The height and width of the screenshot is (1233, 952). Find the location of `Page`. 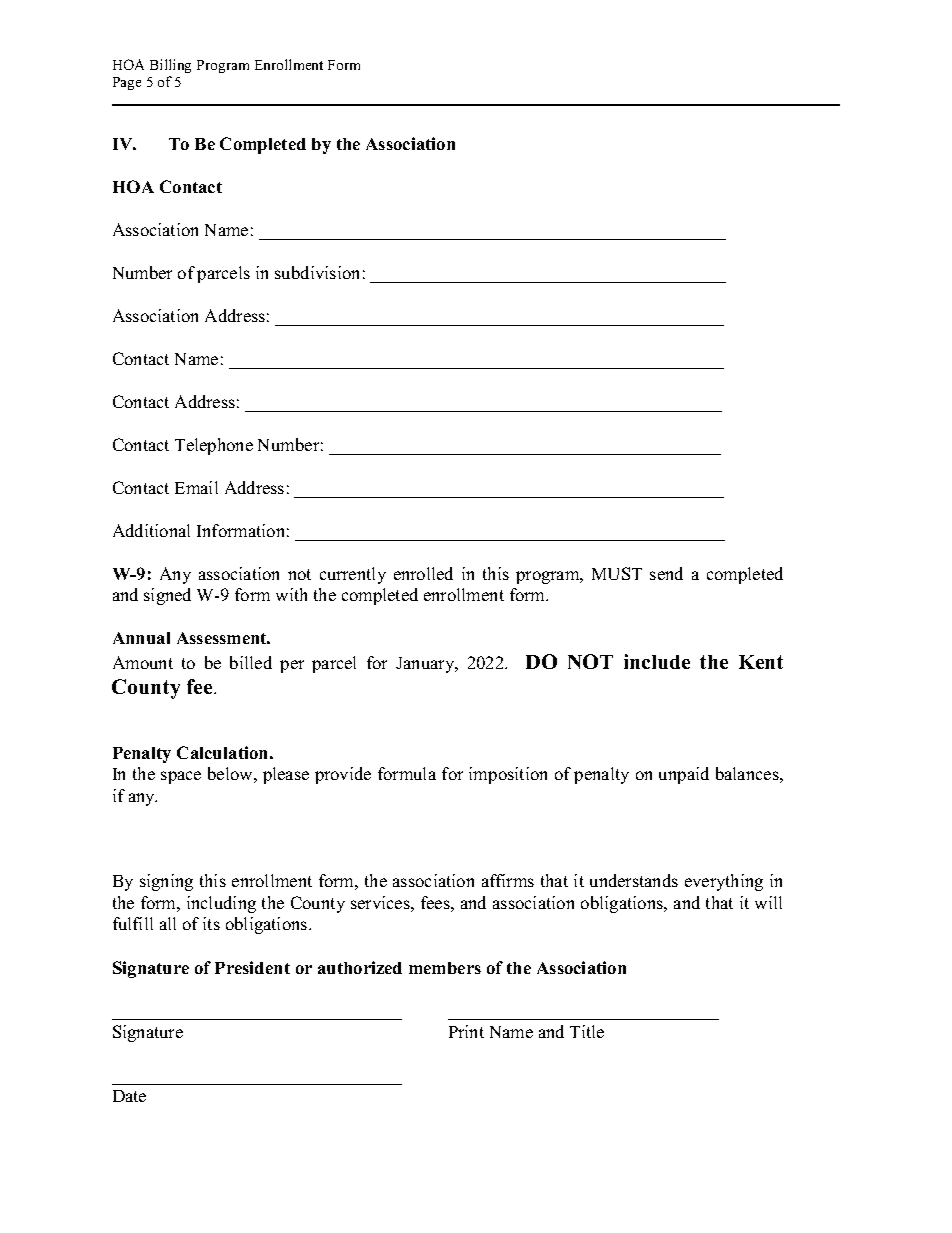

Page is located at coordinates (127, 83).
